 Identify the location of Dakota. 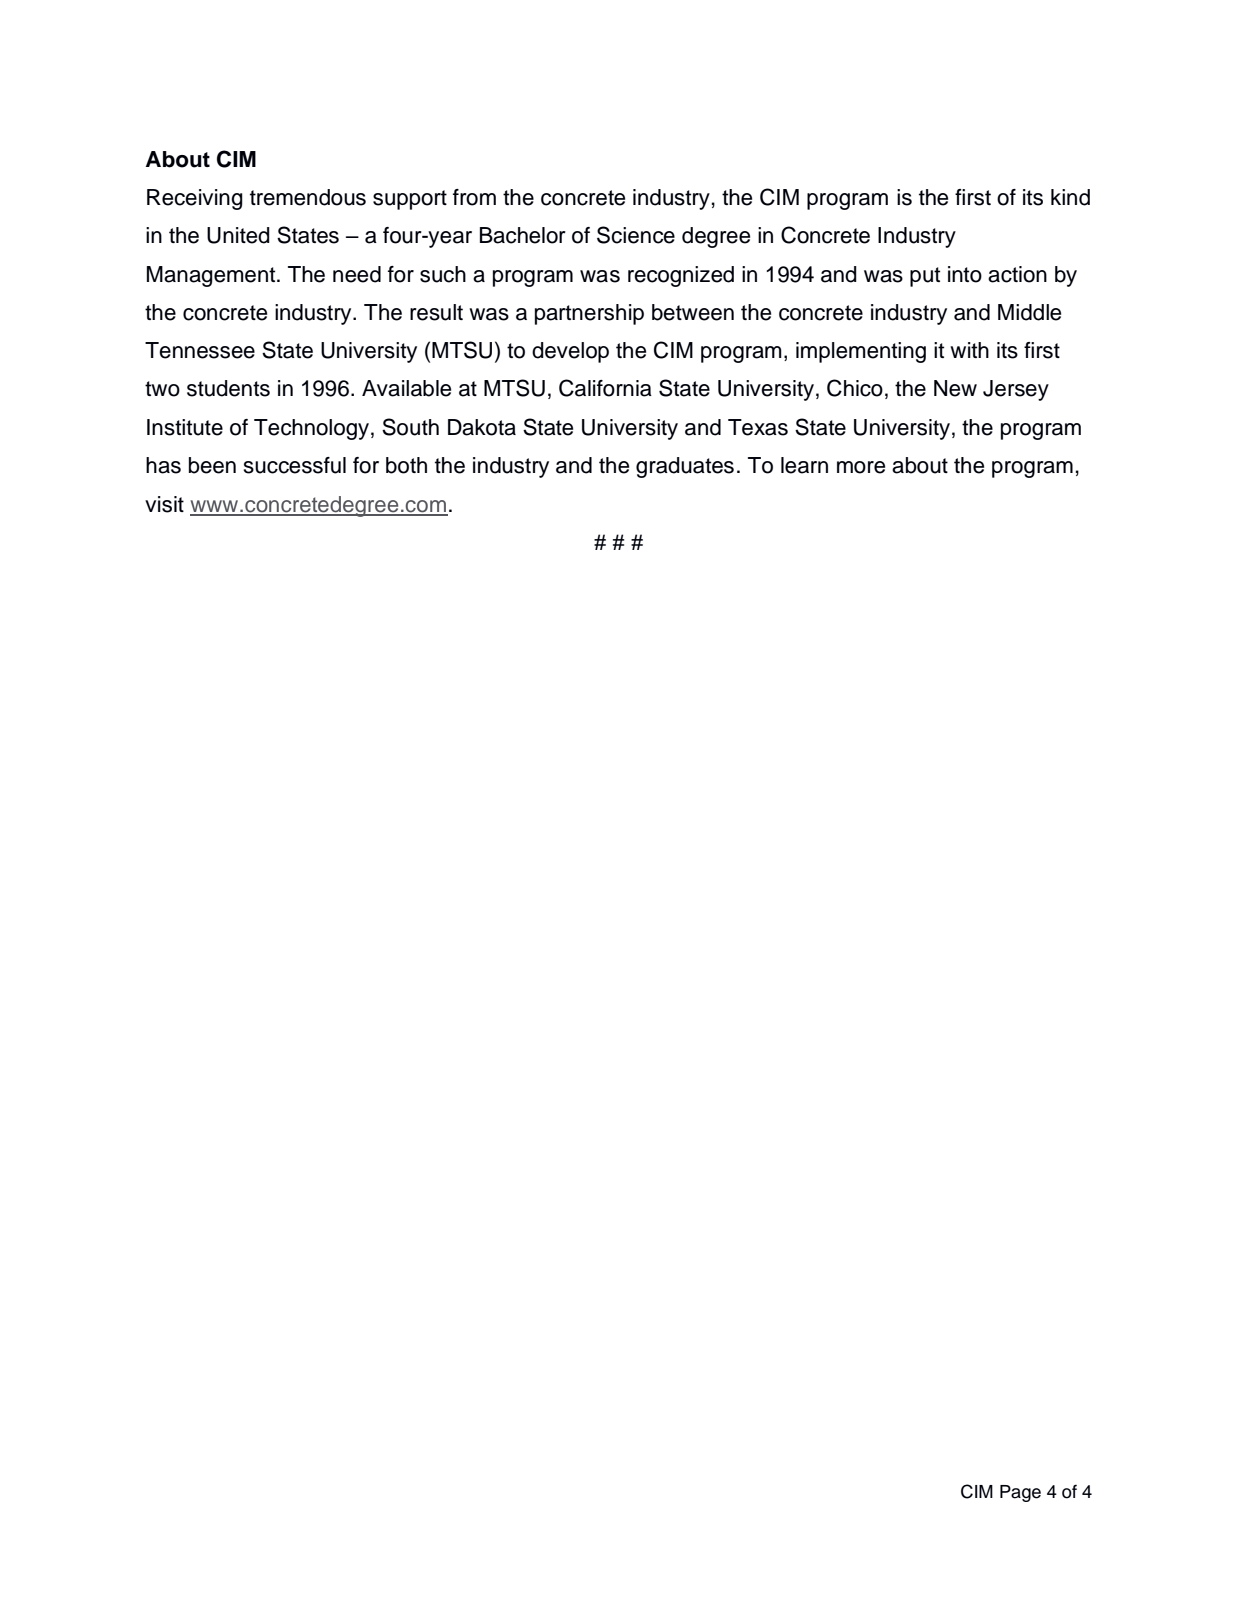
(482, 427).
